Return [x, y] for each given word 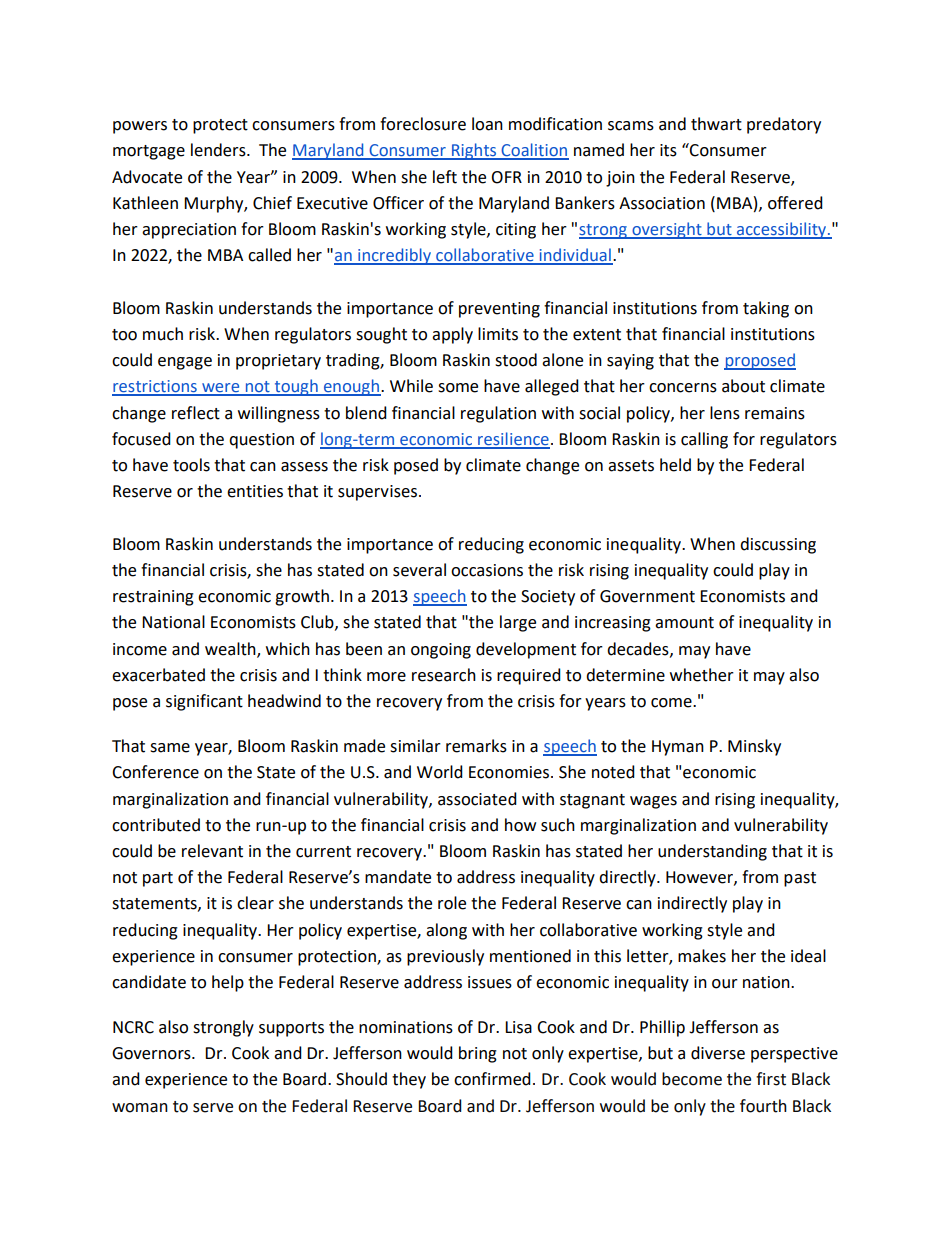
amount [684, 623]
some [458, 388]
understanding [712, 852]
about [743, 386]
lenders [219, 150]
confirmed [492, 1079]
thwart [716, 124]
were [221, 389]
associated [477, 799]
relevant [212, 851]
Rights [474, 151]
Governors [152, 1053]
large [518, 623]
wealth [231, 649]
